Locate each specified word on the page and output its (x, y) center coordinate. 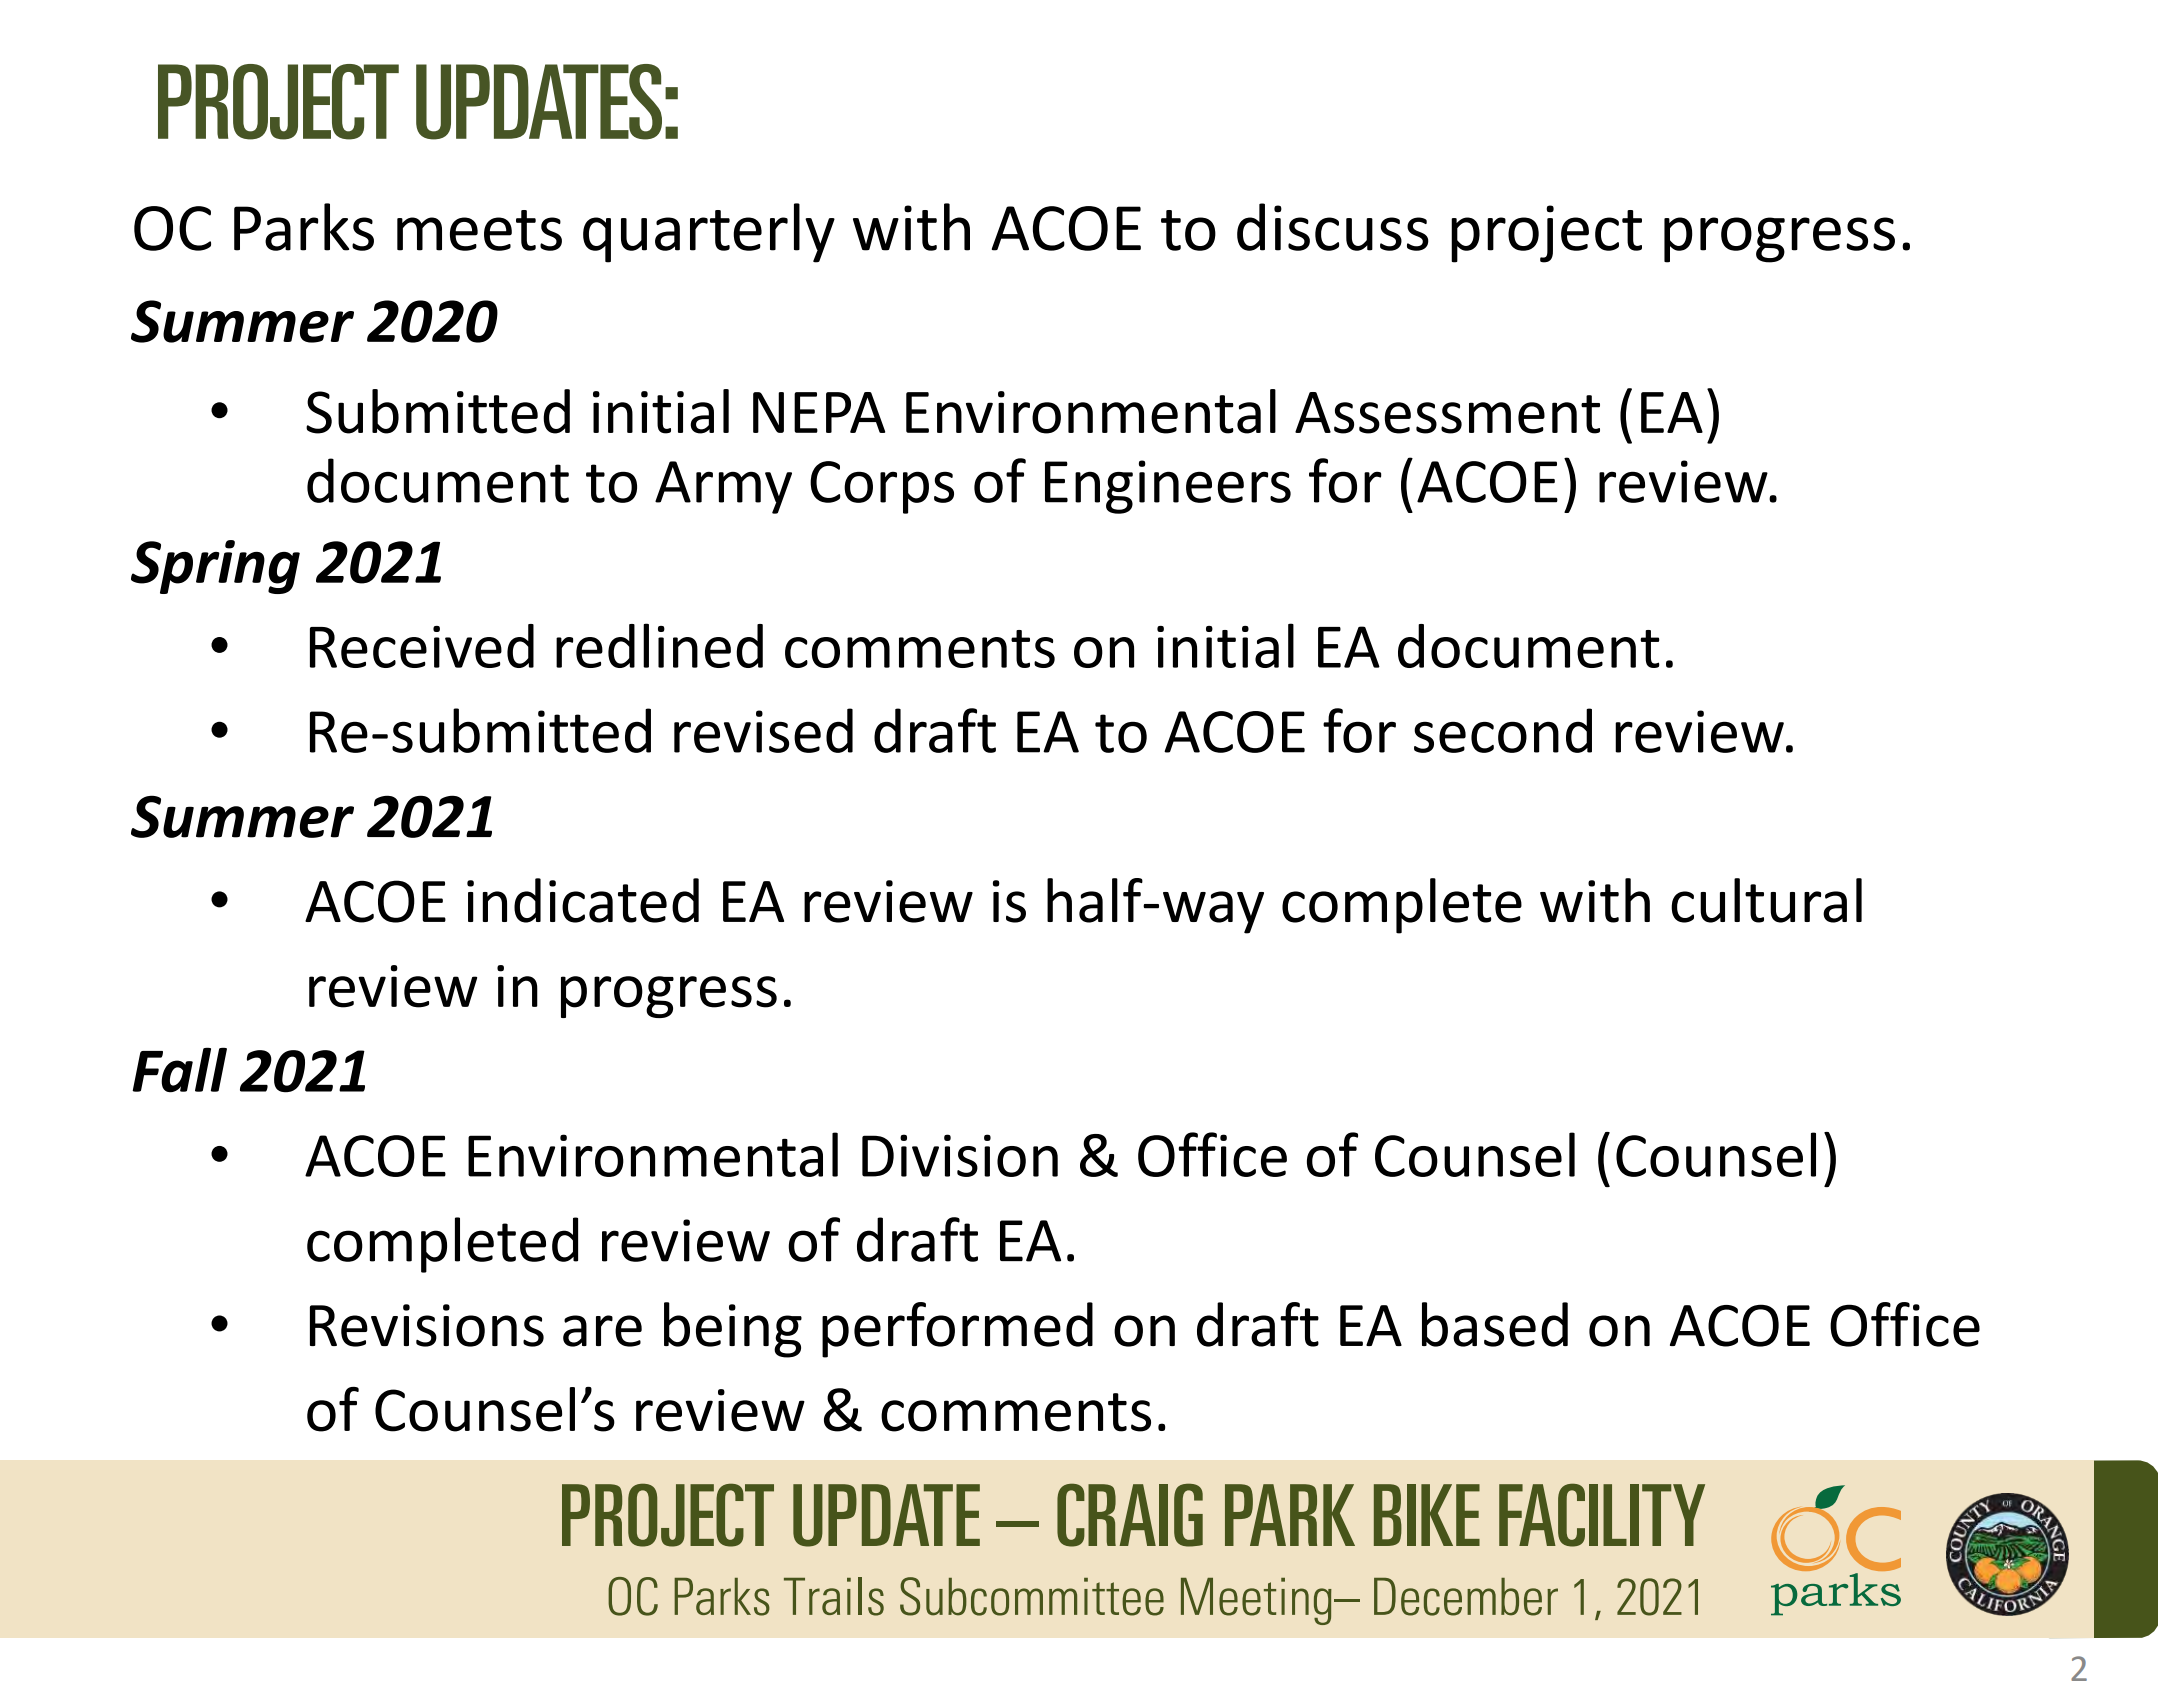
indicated (583, 900)
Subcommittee (1032, 1596)
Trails (834, 1596)
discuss (1333, 227)
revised (763, 730)
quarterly (709, 233)
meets (479, 230)
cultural (1766, 900)
